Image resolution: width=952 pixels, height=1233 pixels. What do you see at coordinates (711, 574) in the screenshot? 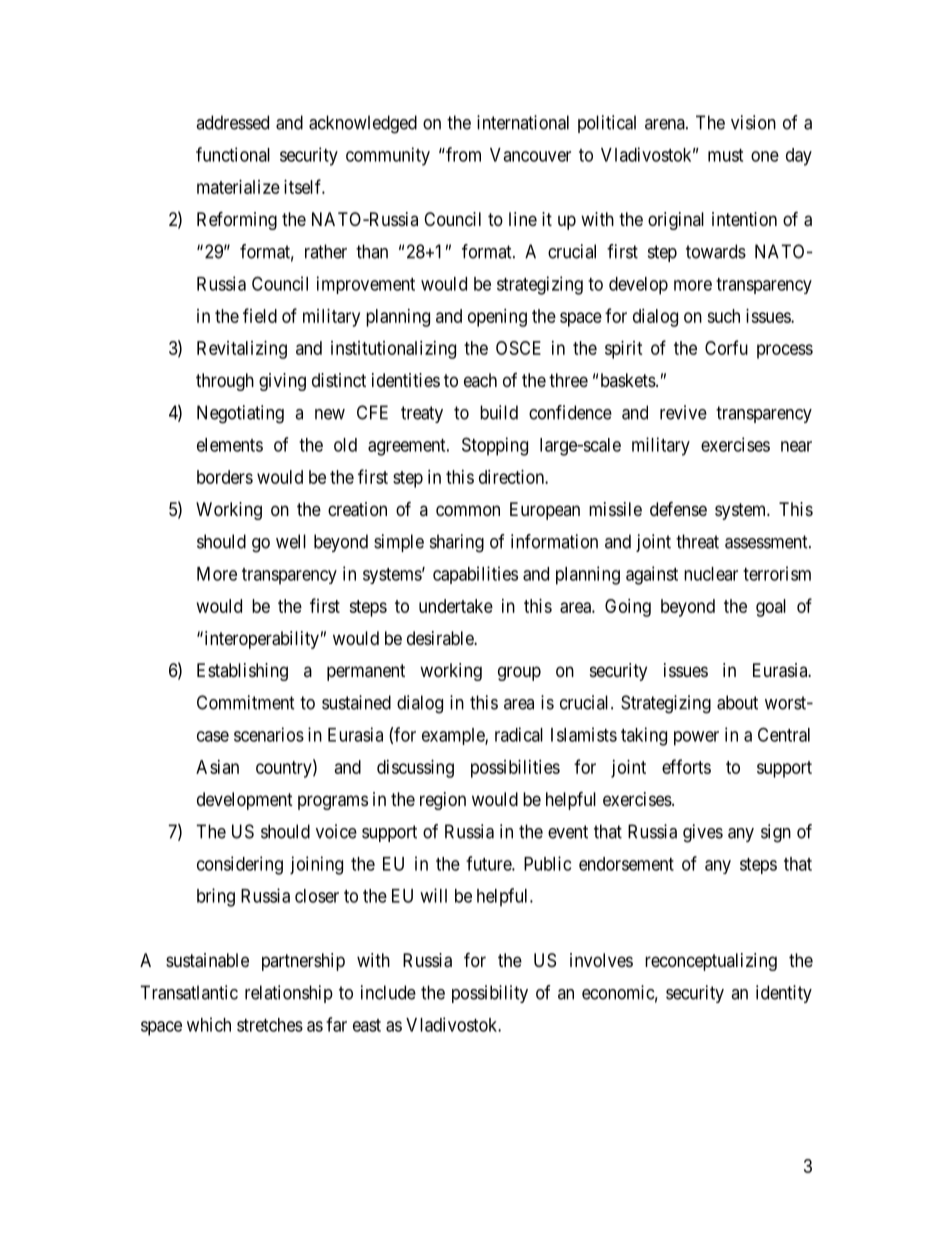
I see `nuclear` at bounding box center [711, 574].
